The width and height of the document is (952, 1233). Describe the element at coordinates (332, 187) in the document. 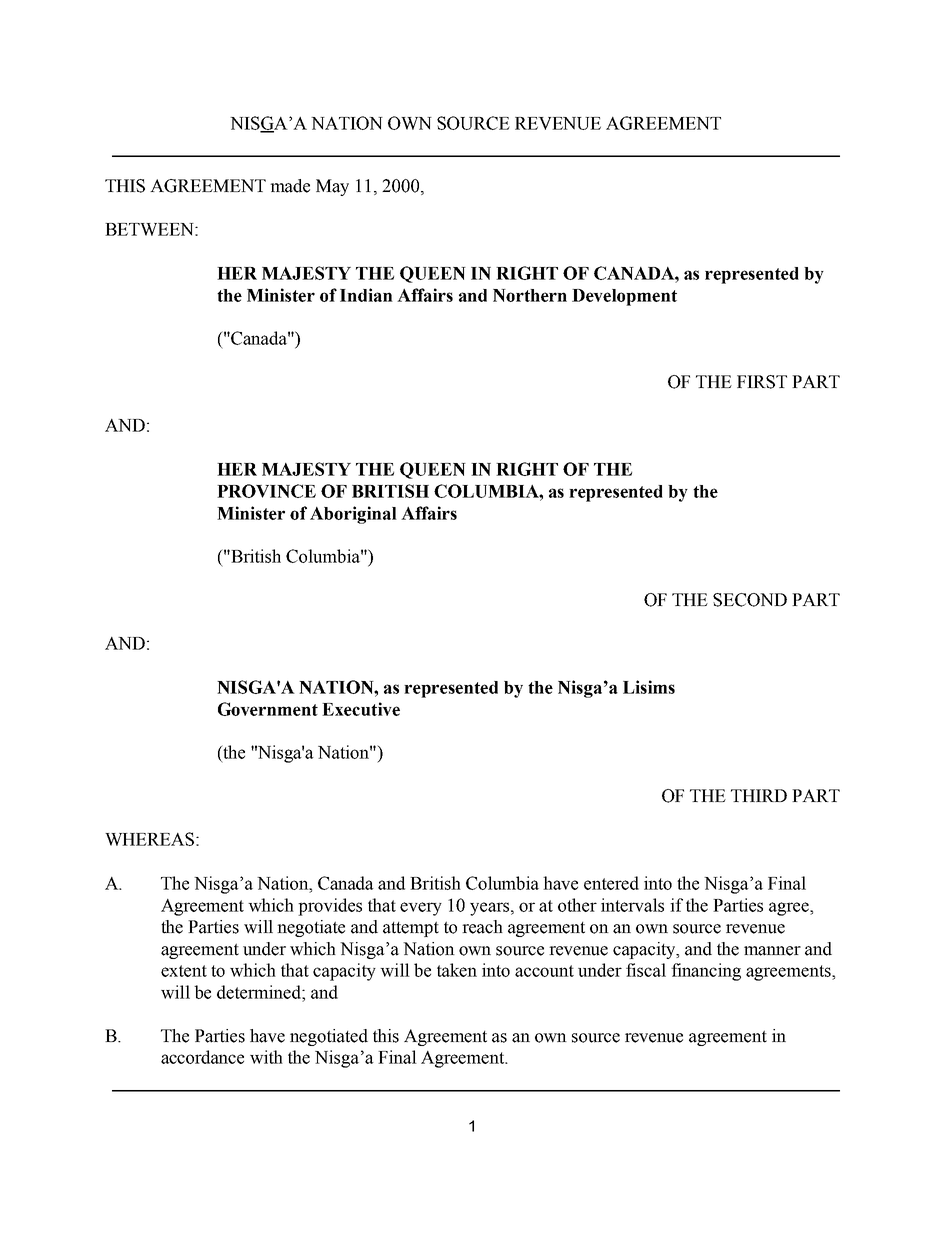

I see `May` at that location.
